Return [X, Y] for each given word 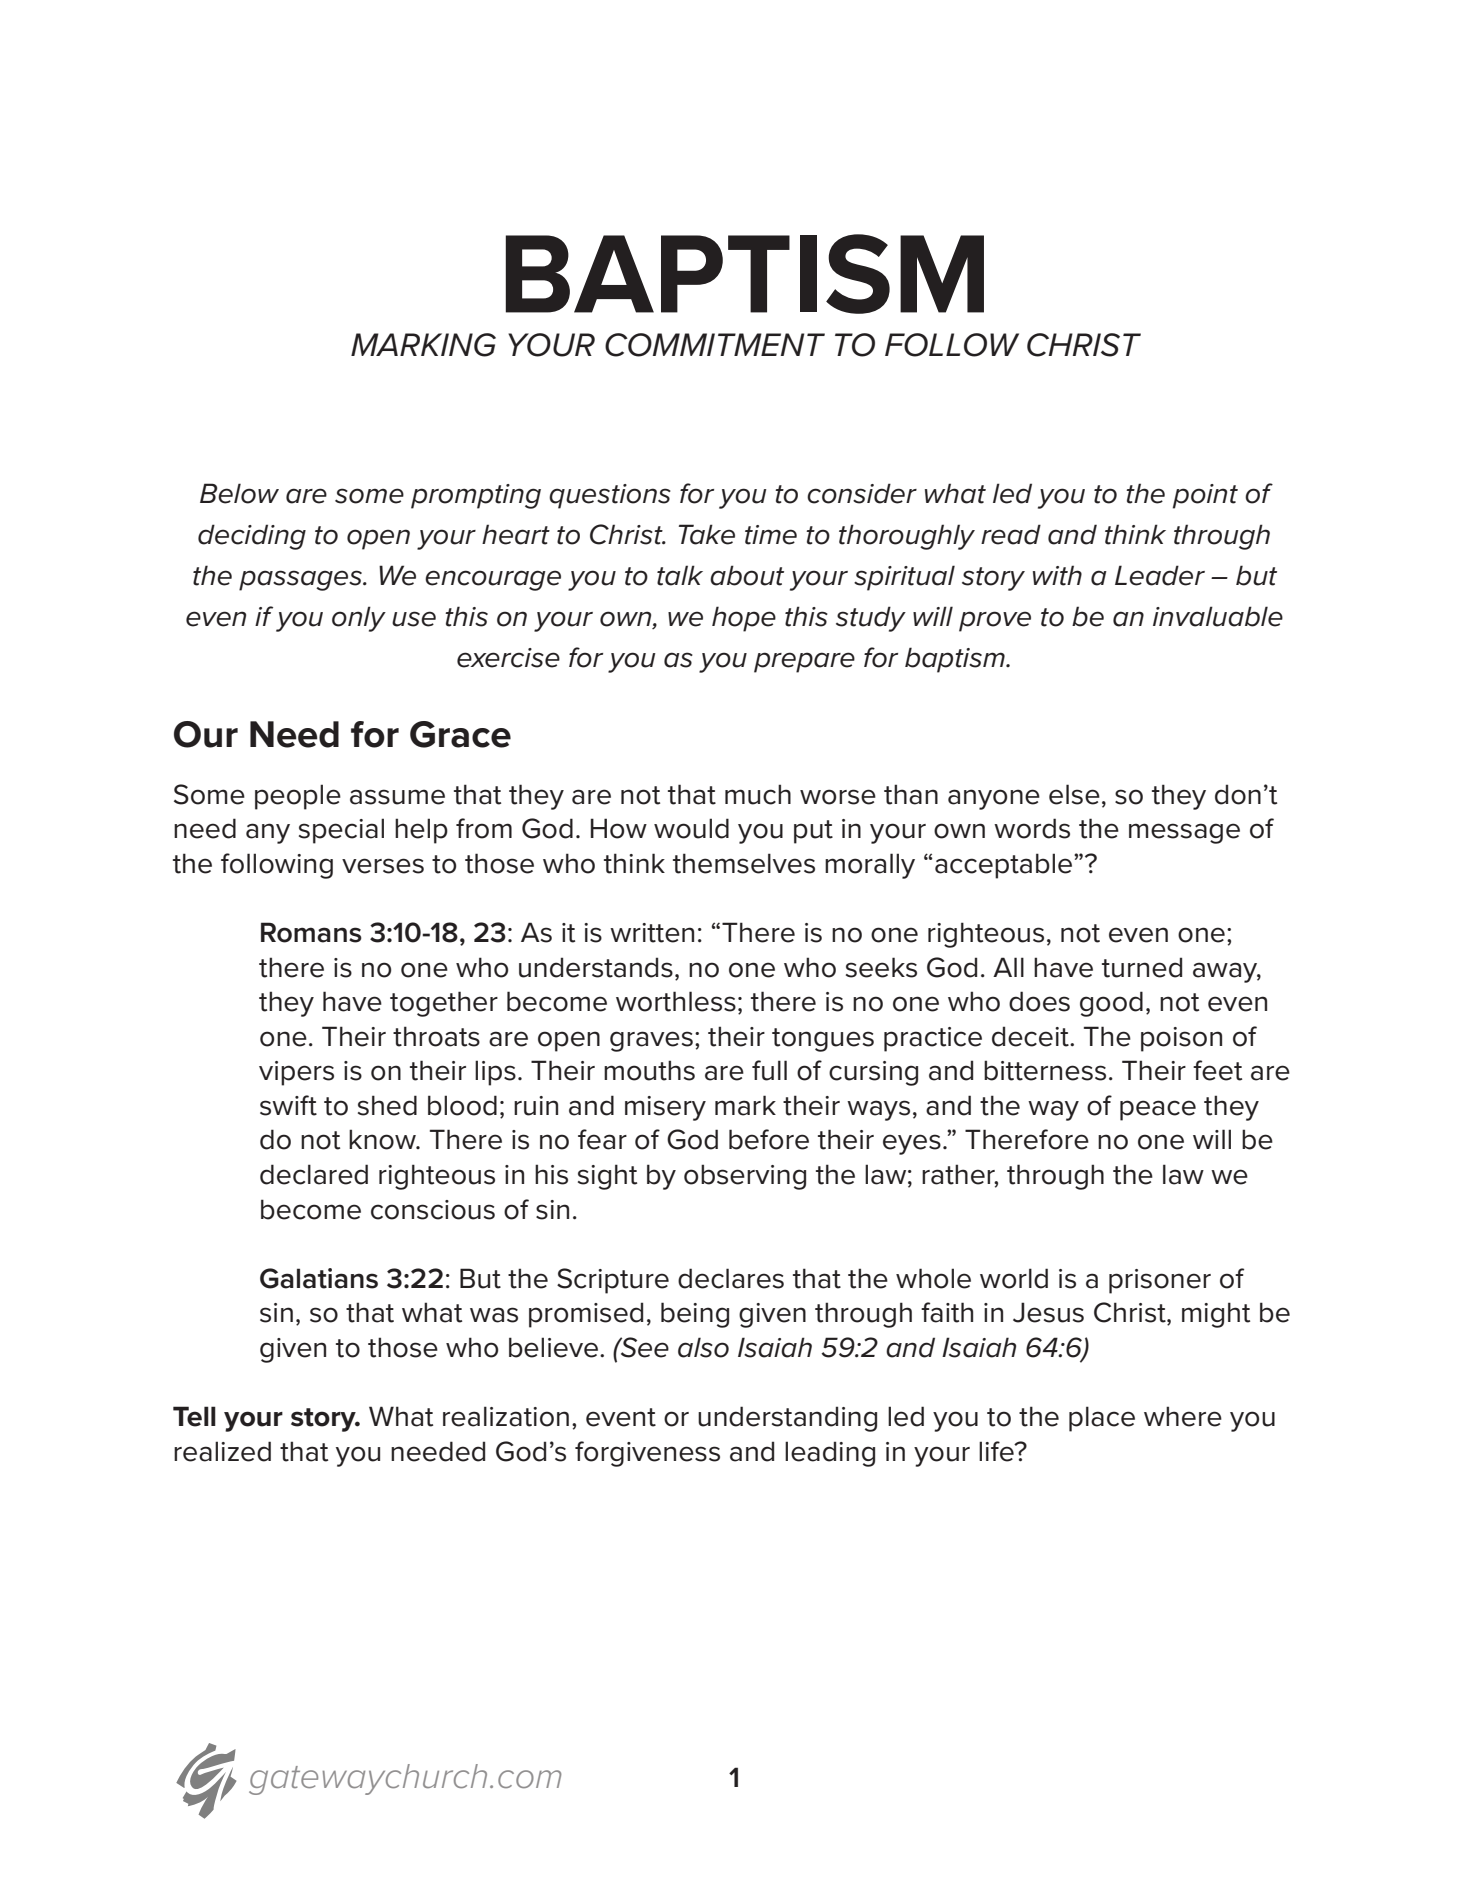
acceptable [1005, 866]
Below [239, 493]
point [1205, 496]
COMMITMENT [715, 345]
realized [222, 1451]
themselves [744, 863]
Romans [311, 932]
